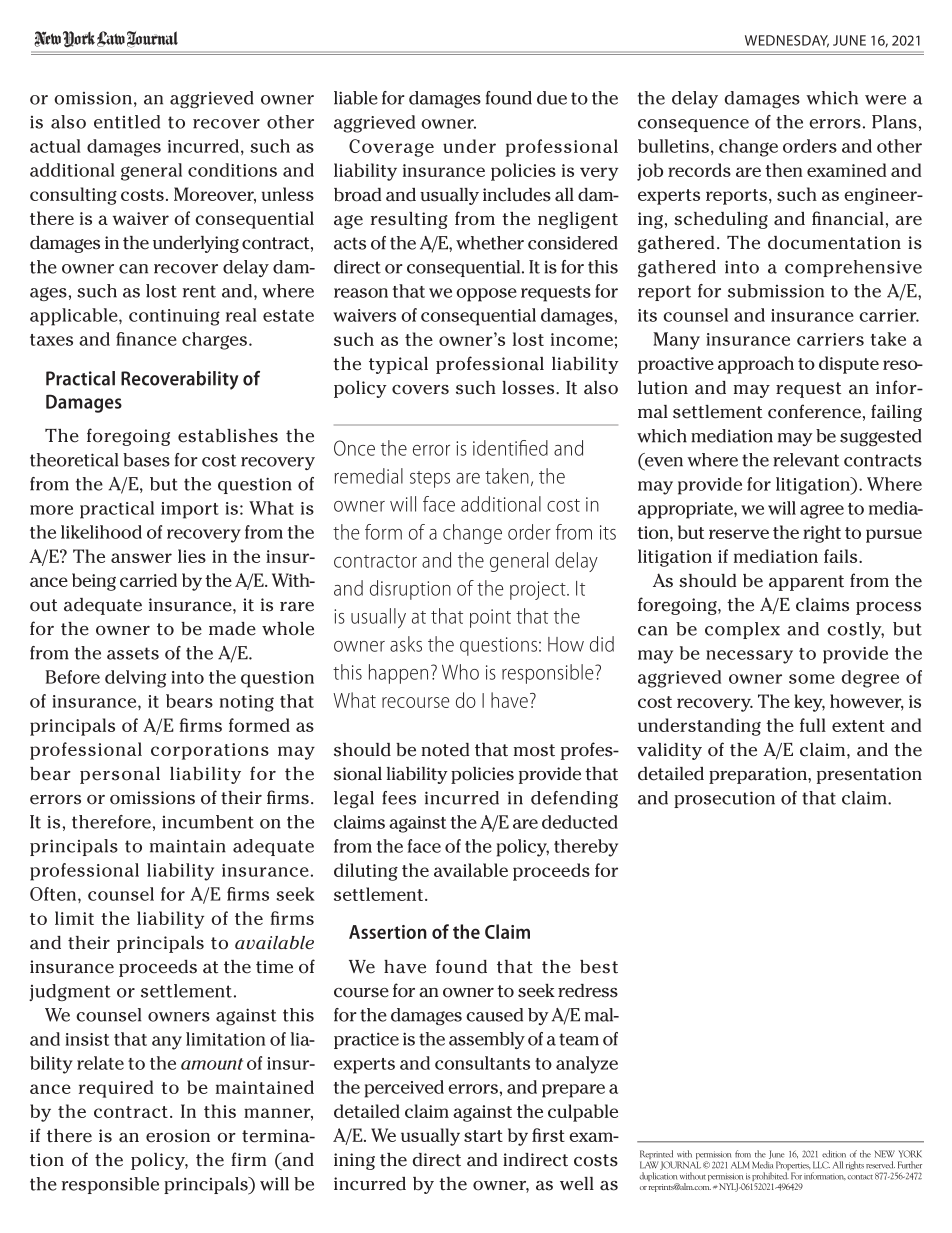 This screenshot has height=1233, width=952. Describe the element at coordinates (813, 725) in the screenshot. I see `full` at that location.
